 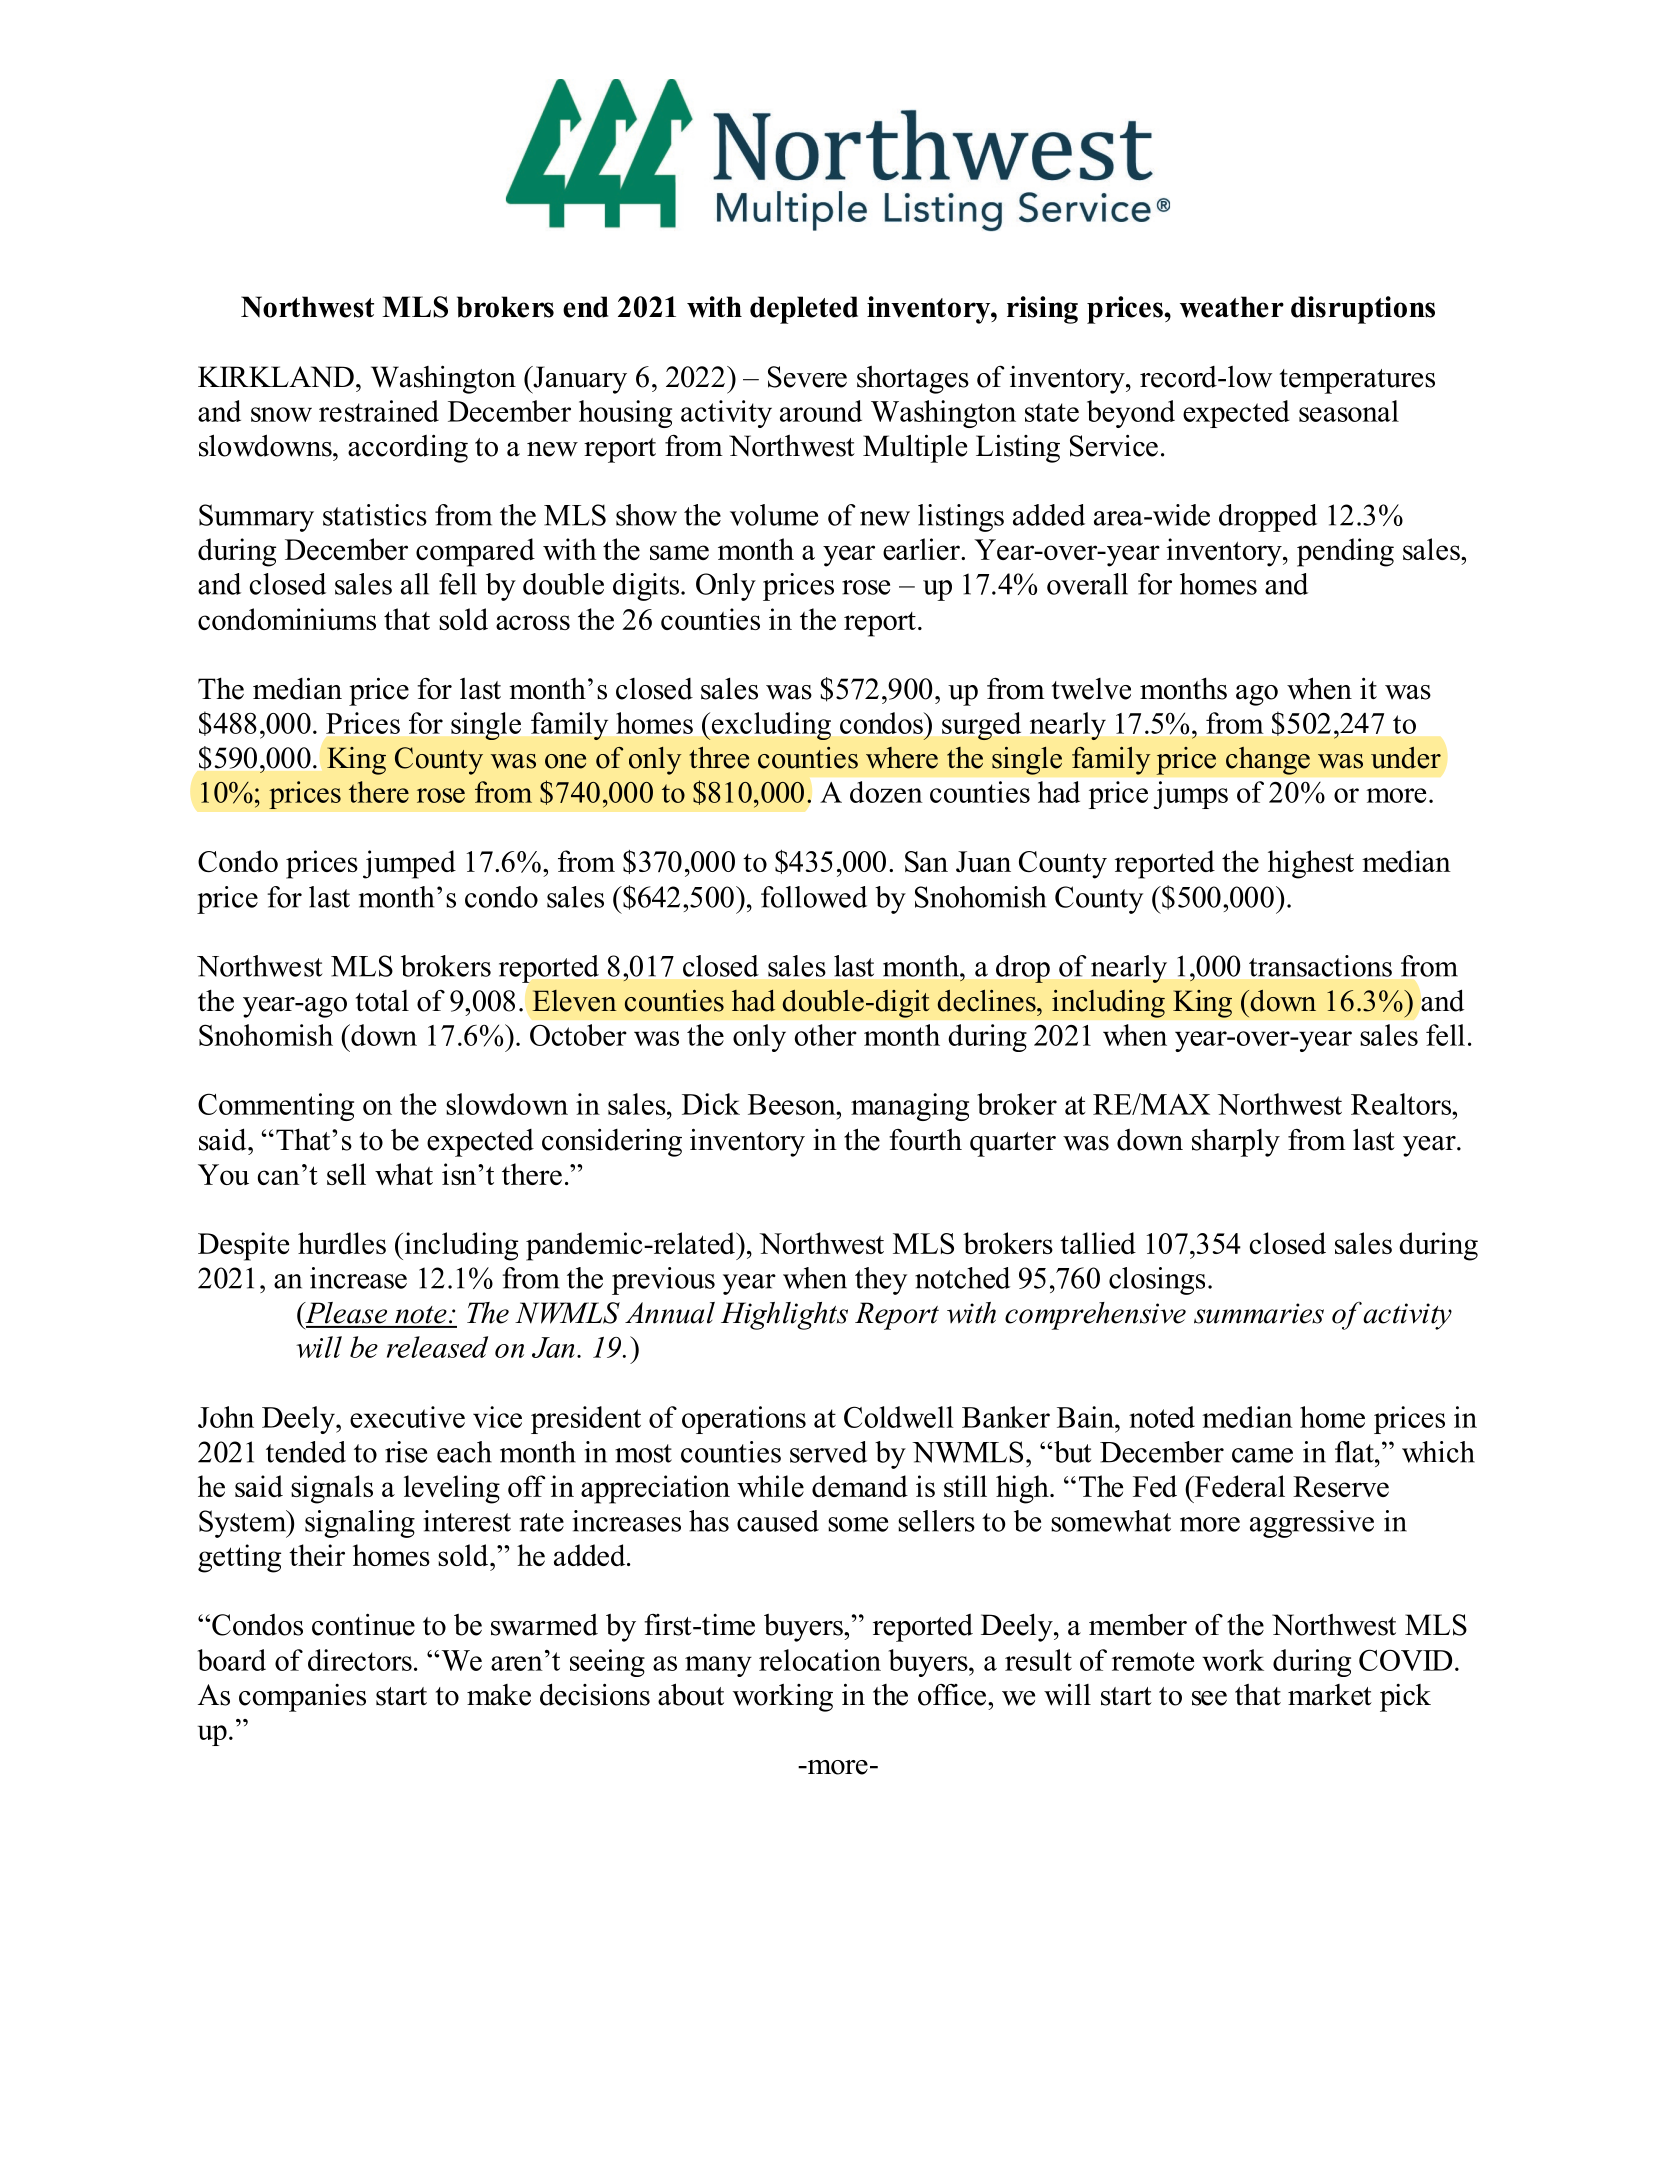 What do you see at coordinates (276, 377) in the page?
I see `KIRKLAND` at bounding box center [276, 377].
